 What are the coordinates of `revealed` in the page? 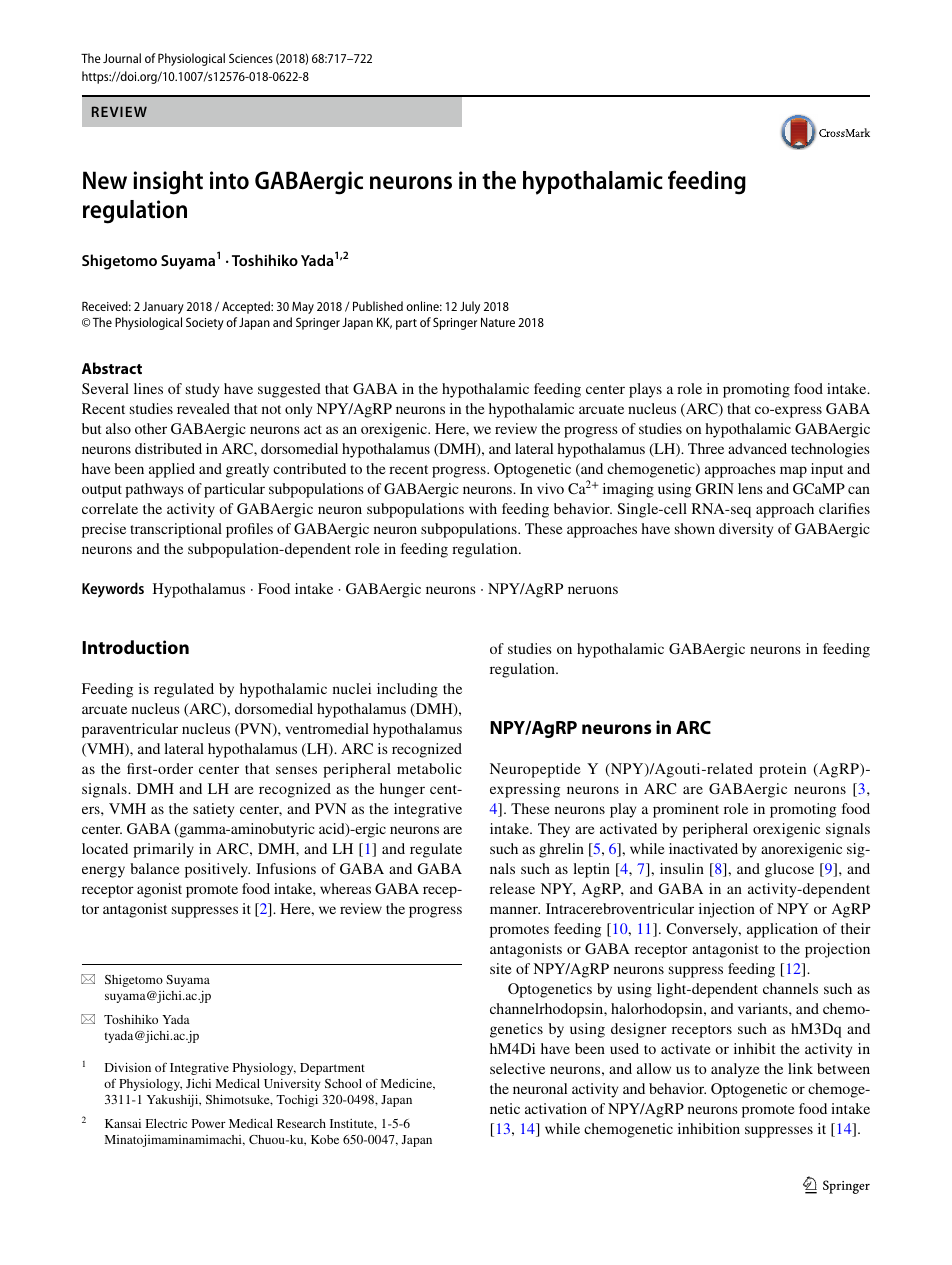 It's located at (203, 408).
